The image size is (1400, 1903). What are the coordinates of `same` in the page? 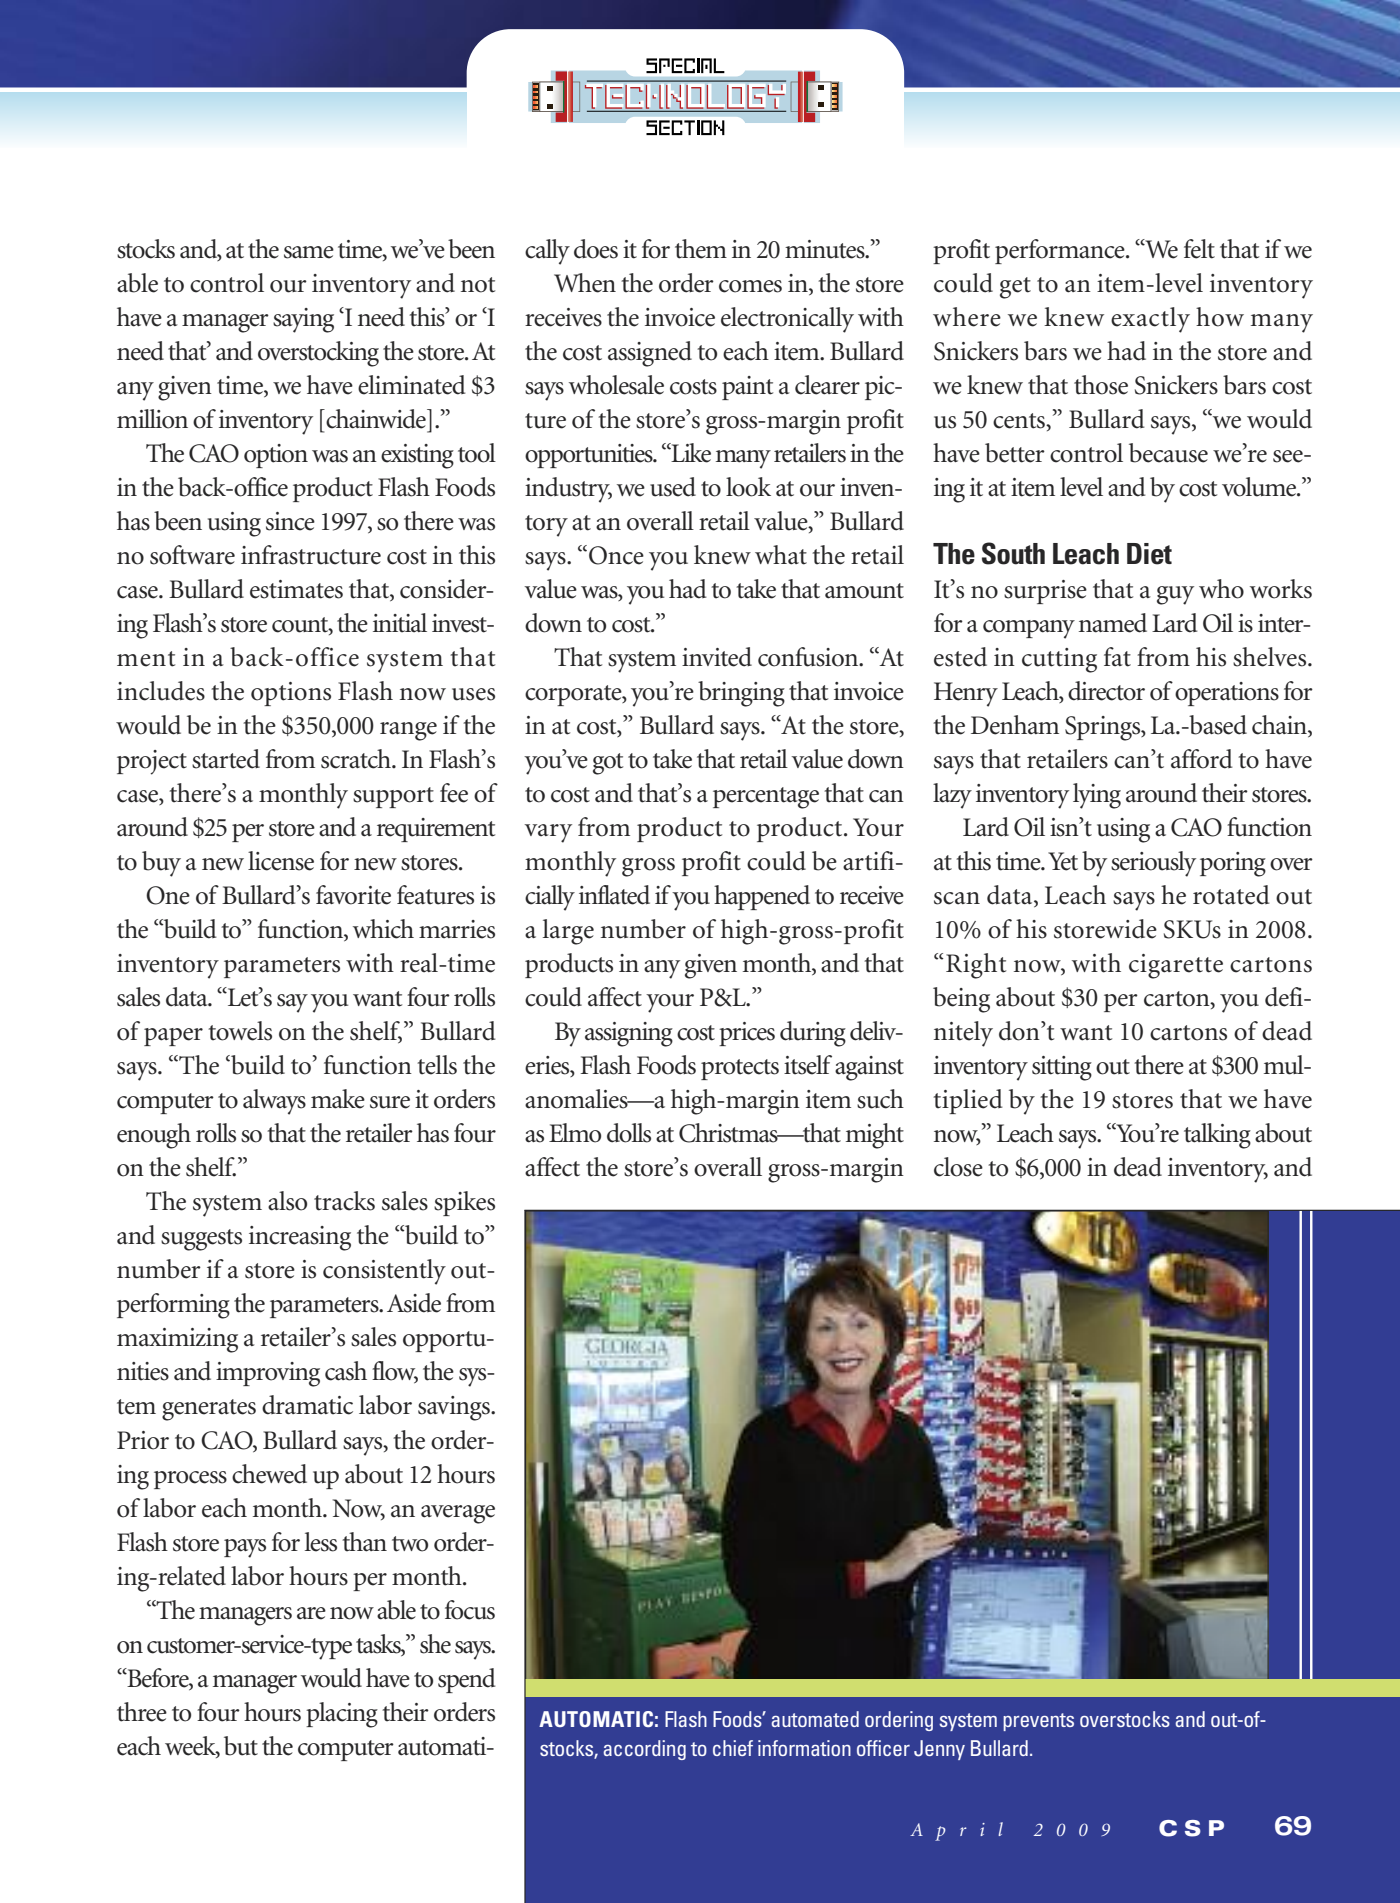 It's located at (309, 252).
